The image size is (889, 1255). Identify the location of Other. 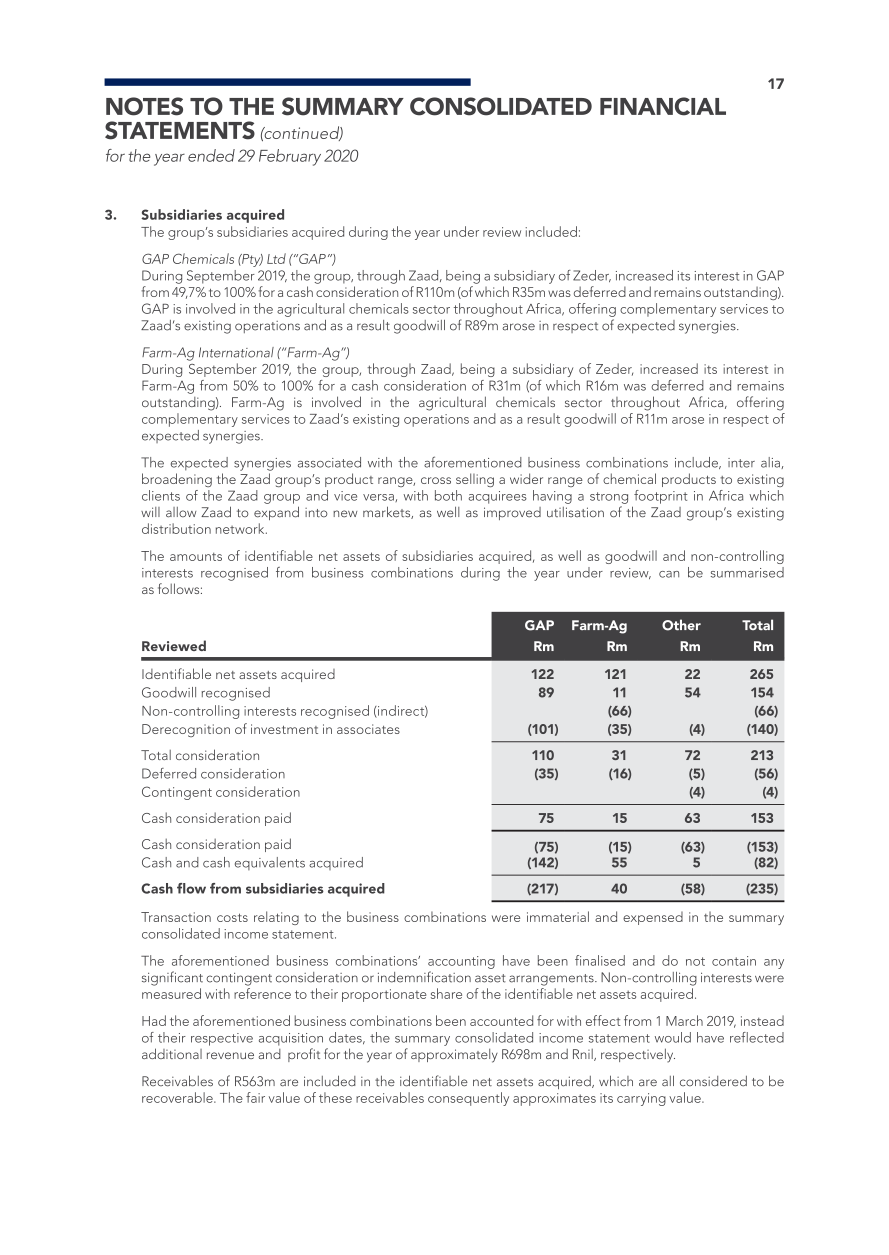
(681, 625).
